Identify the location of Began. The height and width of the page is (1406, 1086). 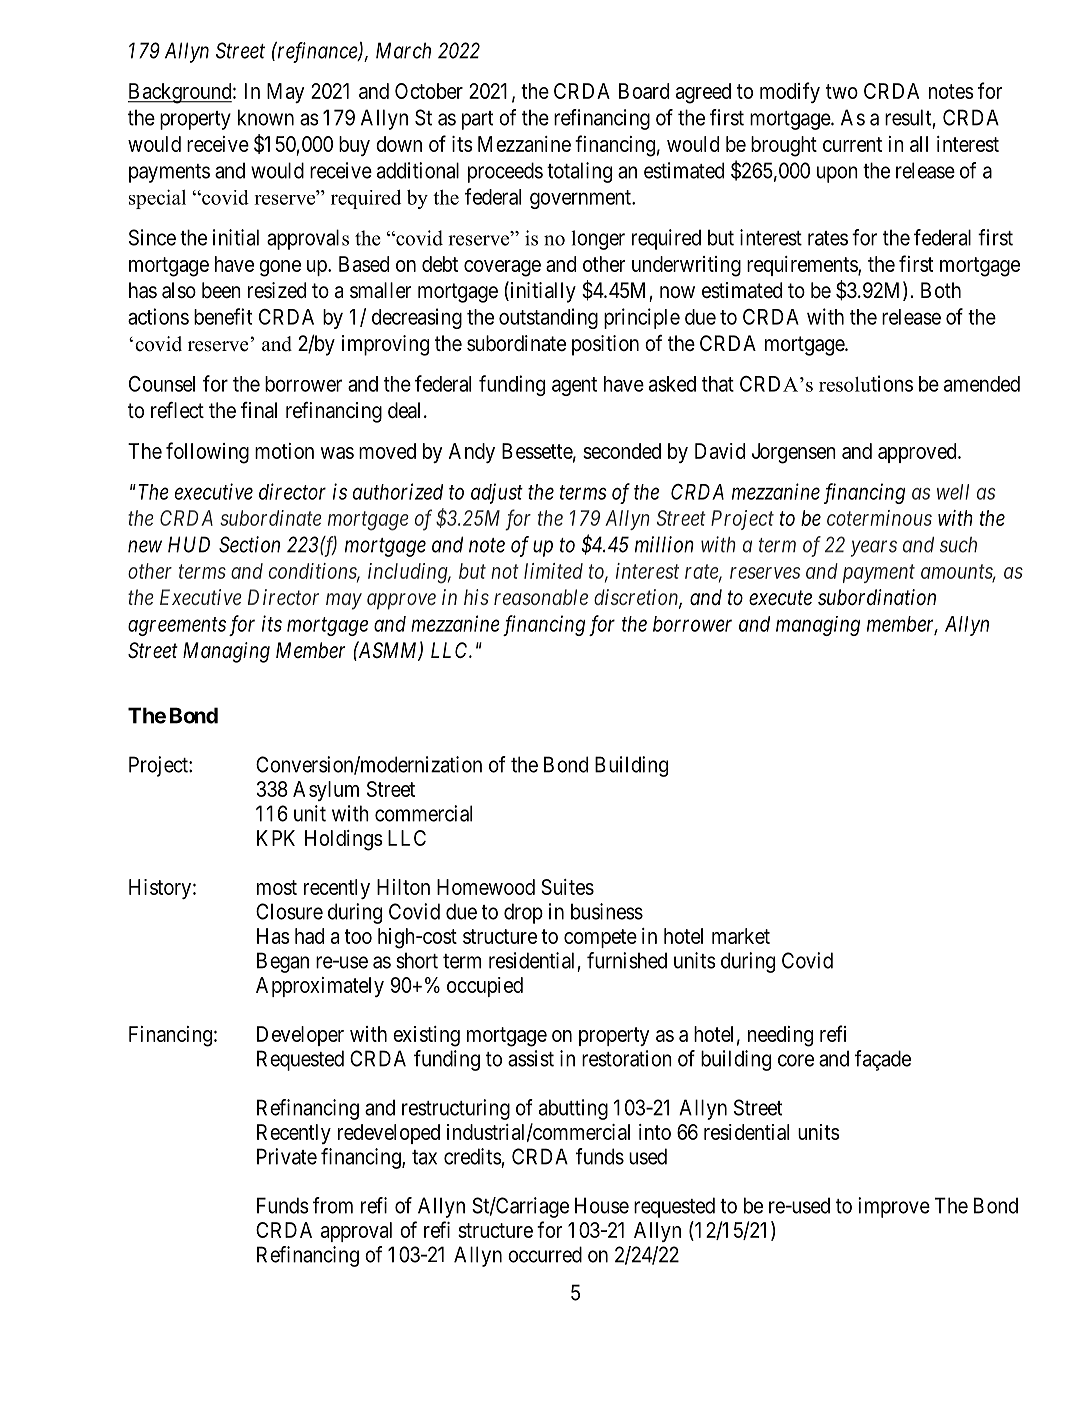
(283, 962).
